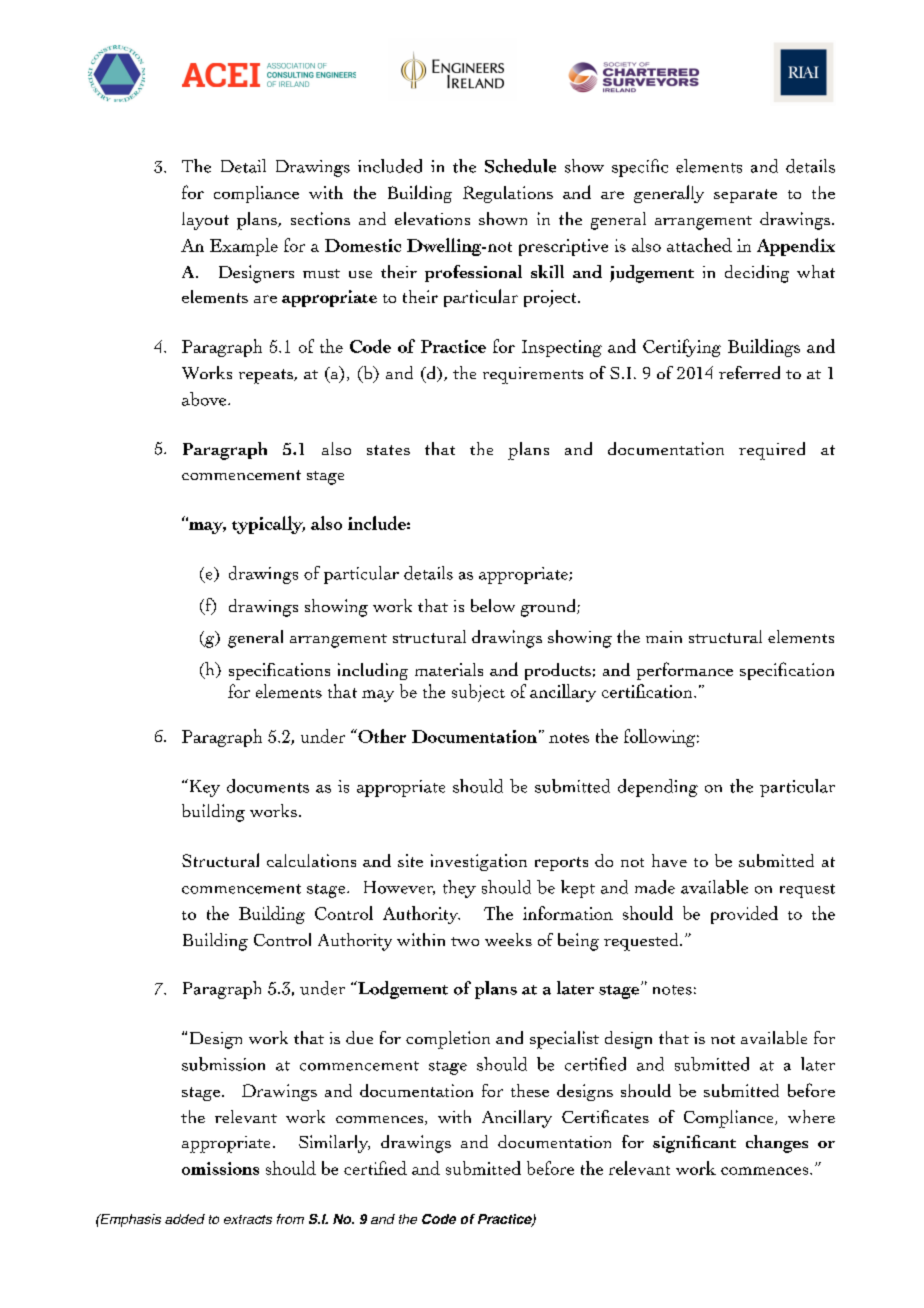 The width and height of the page is (924, 1308). Describe the element at coordinates (669, 860) in the page. I see `have` at that location.
